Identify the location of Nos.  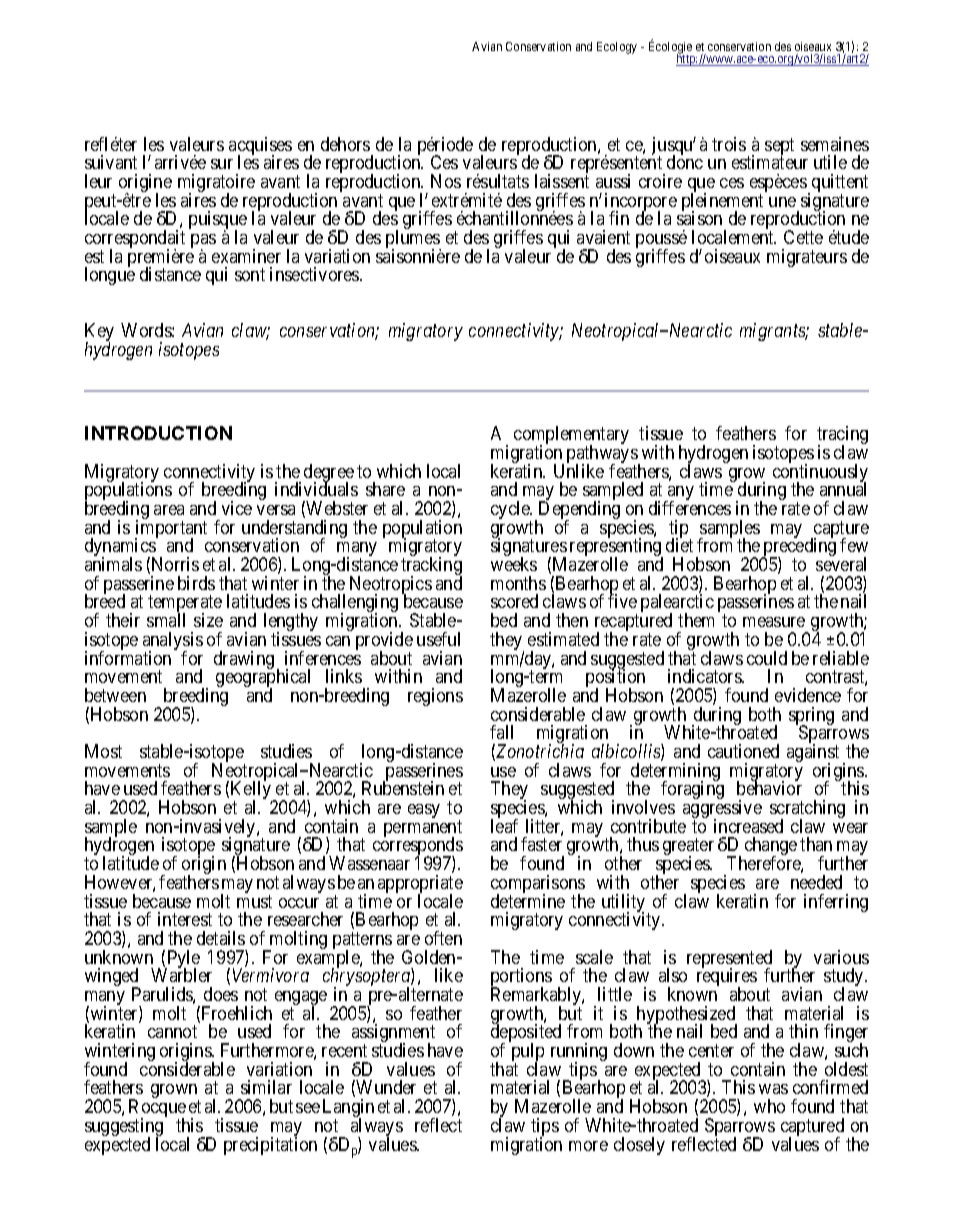
(446, 181).
